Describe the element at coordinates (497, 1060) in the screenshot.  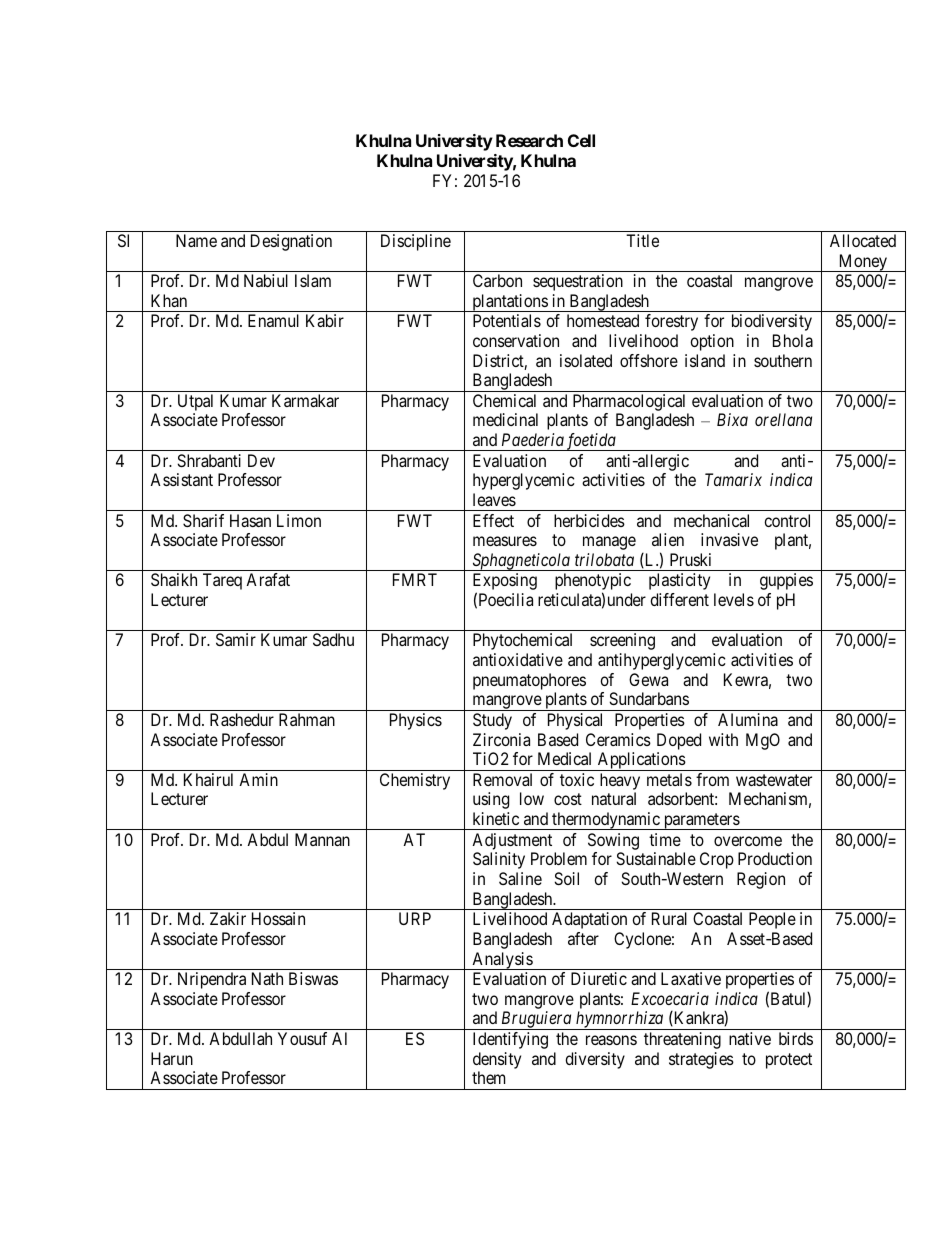
I see `density` at that location.
